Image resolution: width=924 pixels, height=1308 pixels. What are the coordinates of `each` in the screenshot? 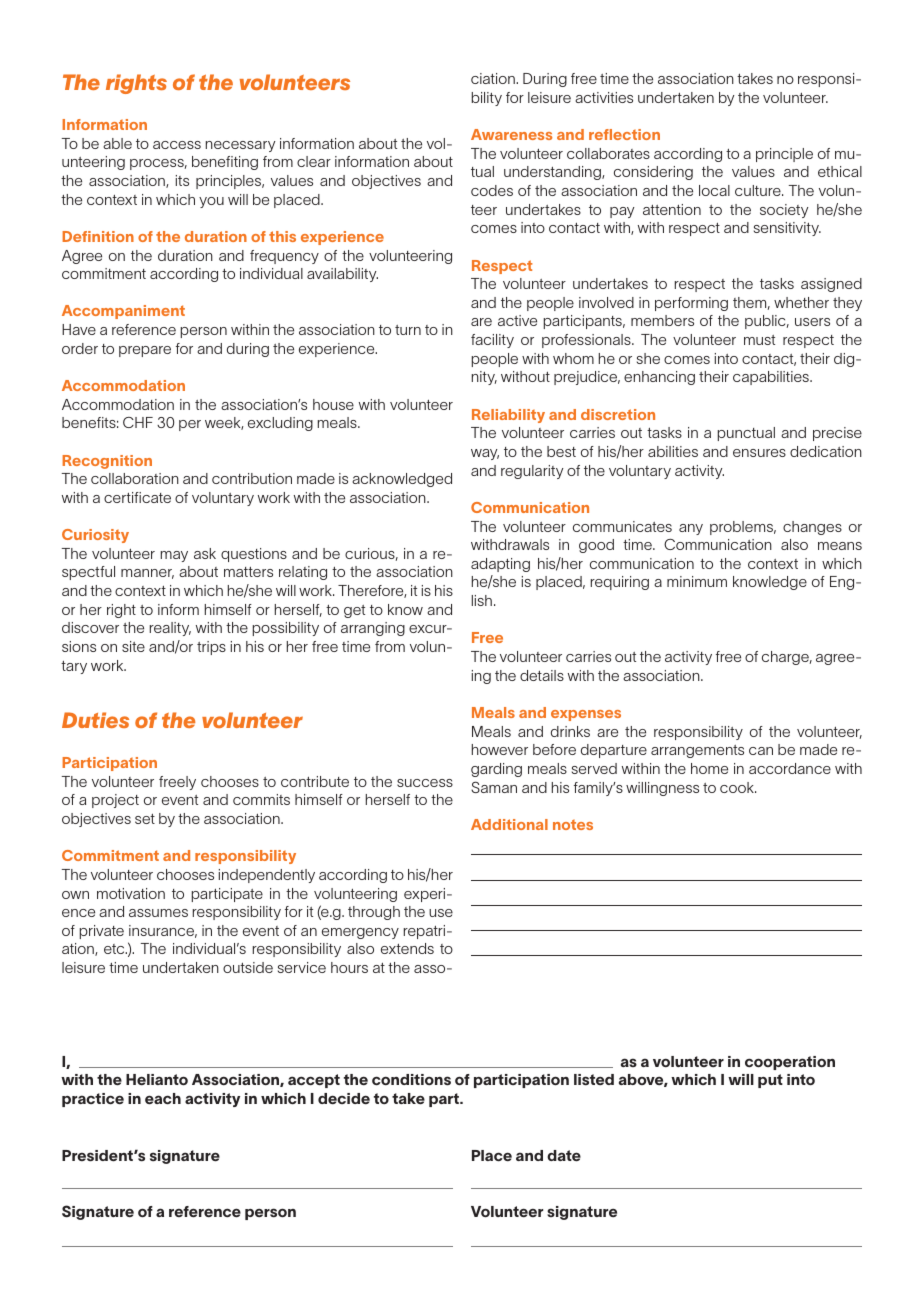 It's located at (163, 1099).
